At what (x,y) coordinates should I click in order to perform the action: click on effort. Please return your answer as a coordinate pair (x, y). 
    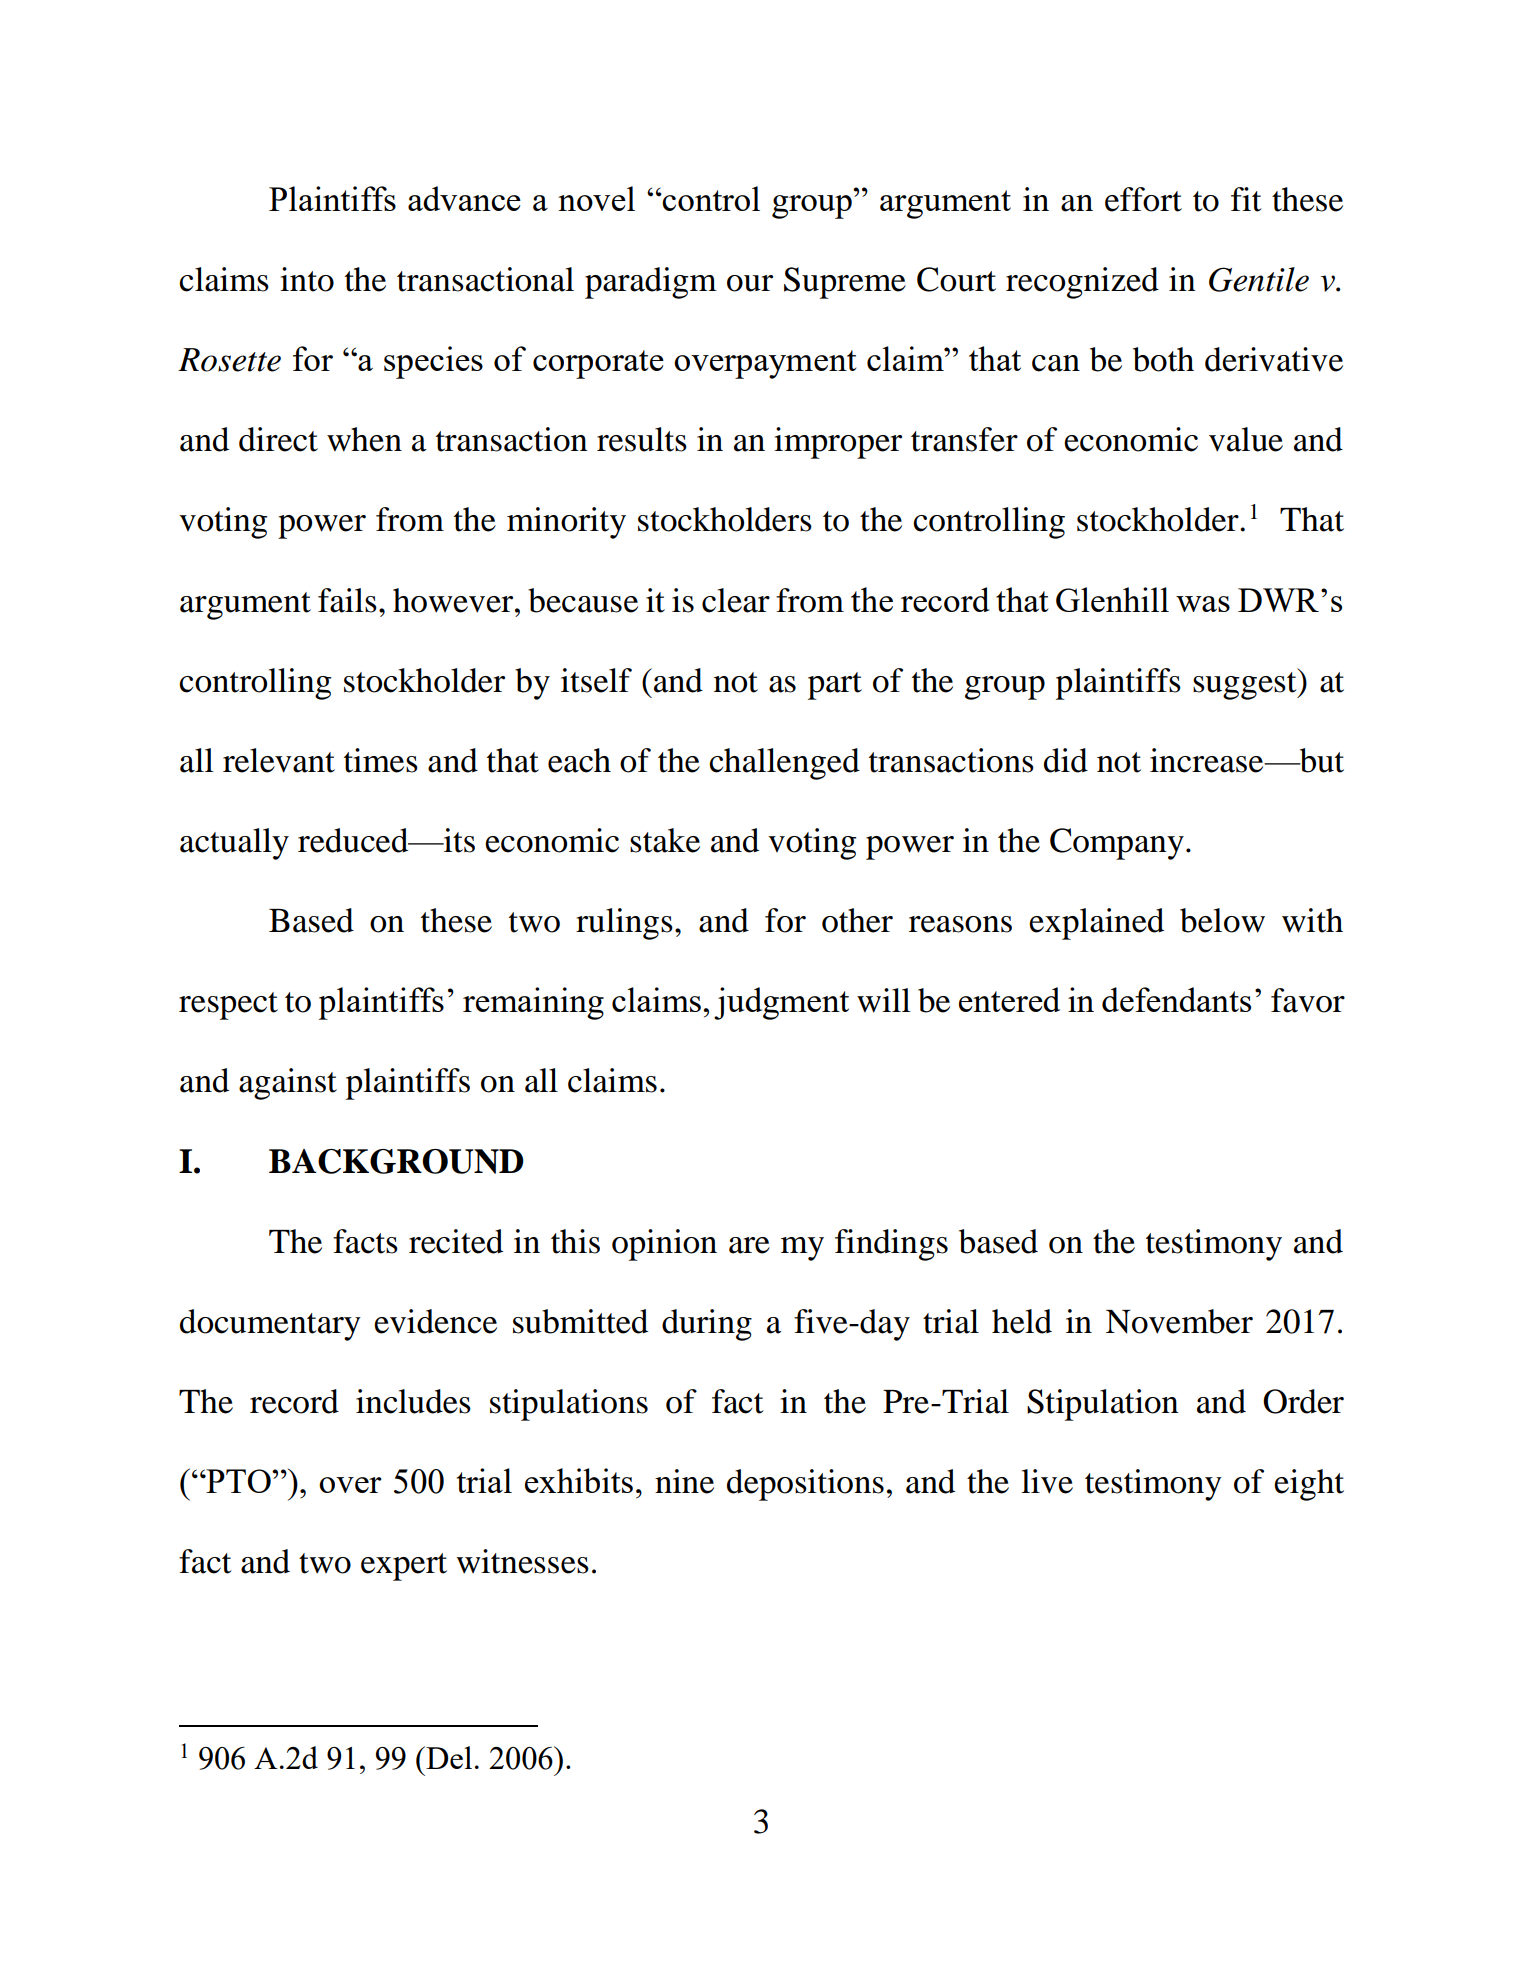
    Looking at the image, I should click on (1143, 199).
